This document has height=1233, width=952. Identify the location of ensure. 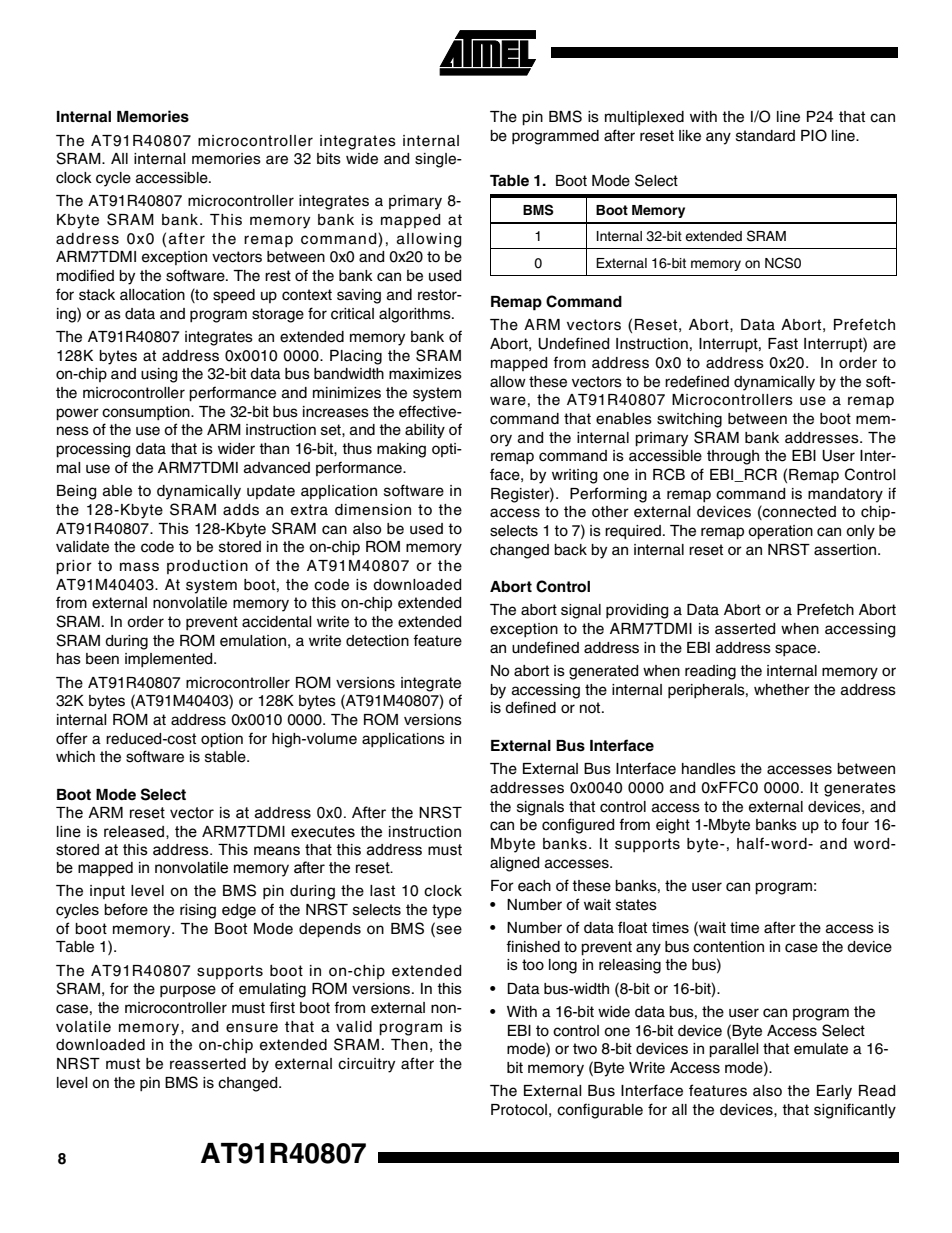
(252, 1028).
